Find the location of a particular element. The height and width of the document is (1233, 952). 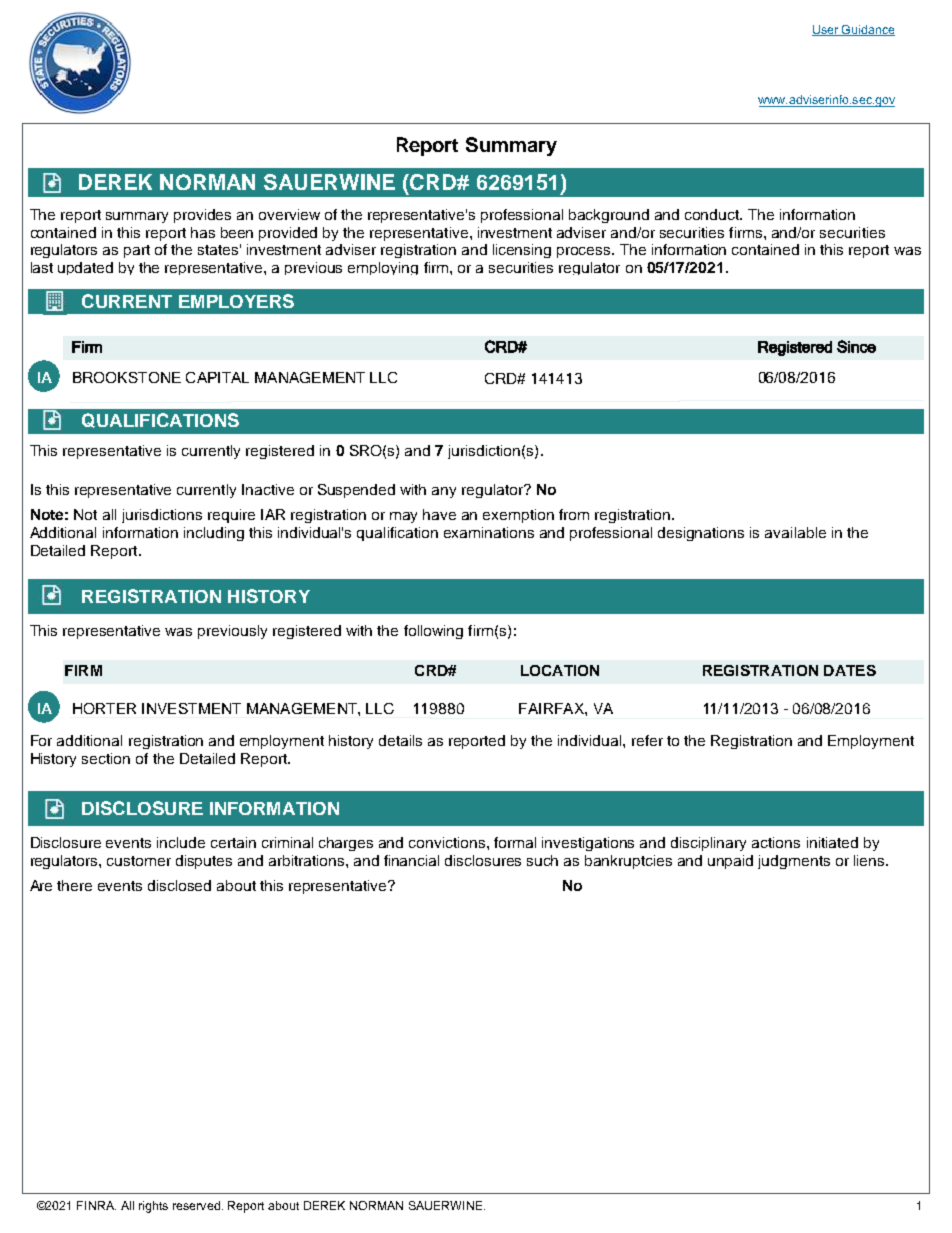

following is located at coordinates (433, 632).
